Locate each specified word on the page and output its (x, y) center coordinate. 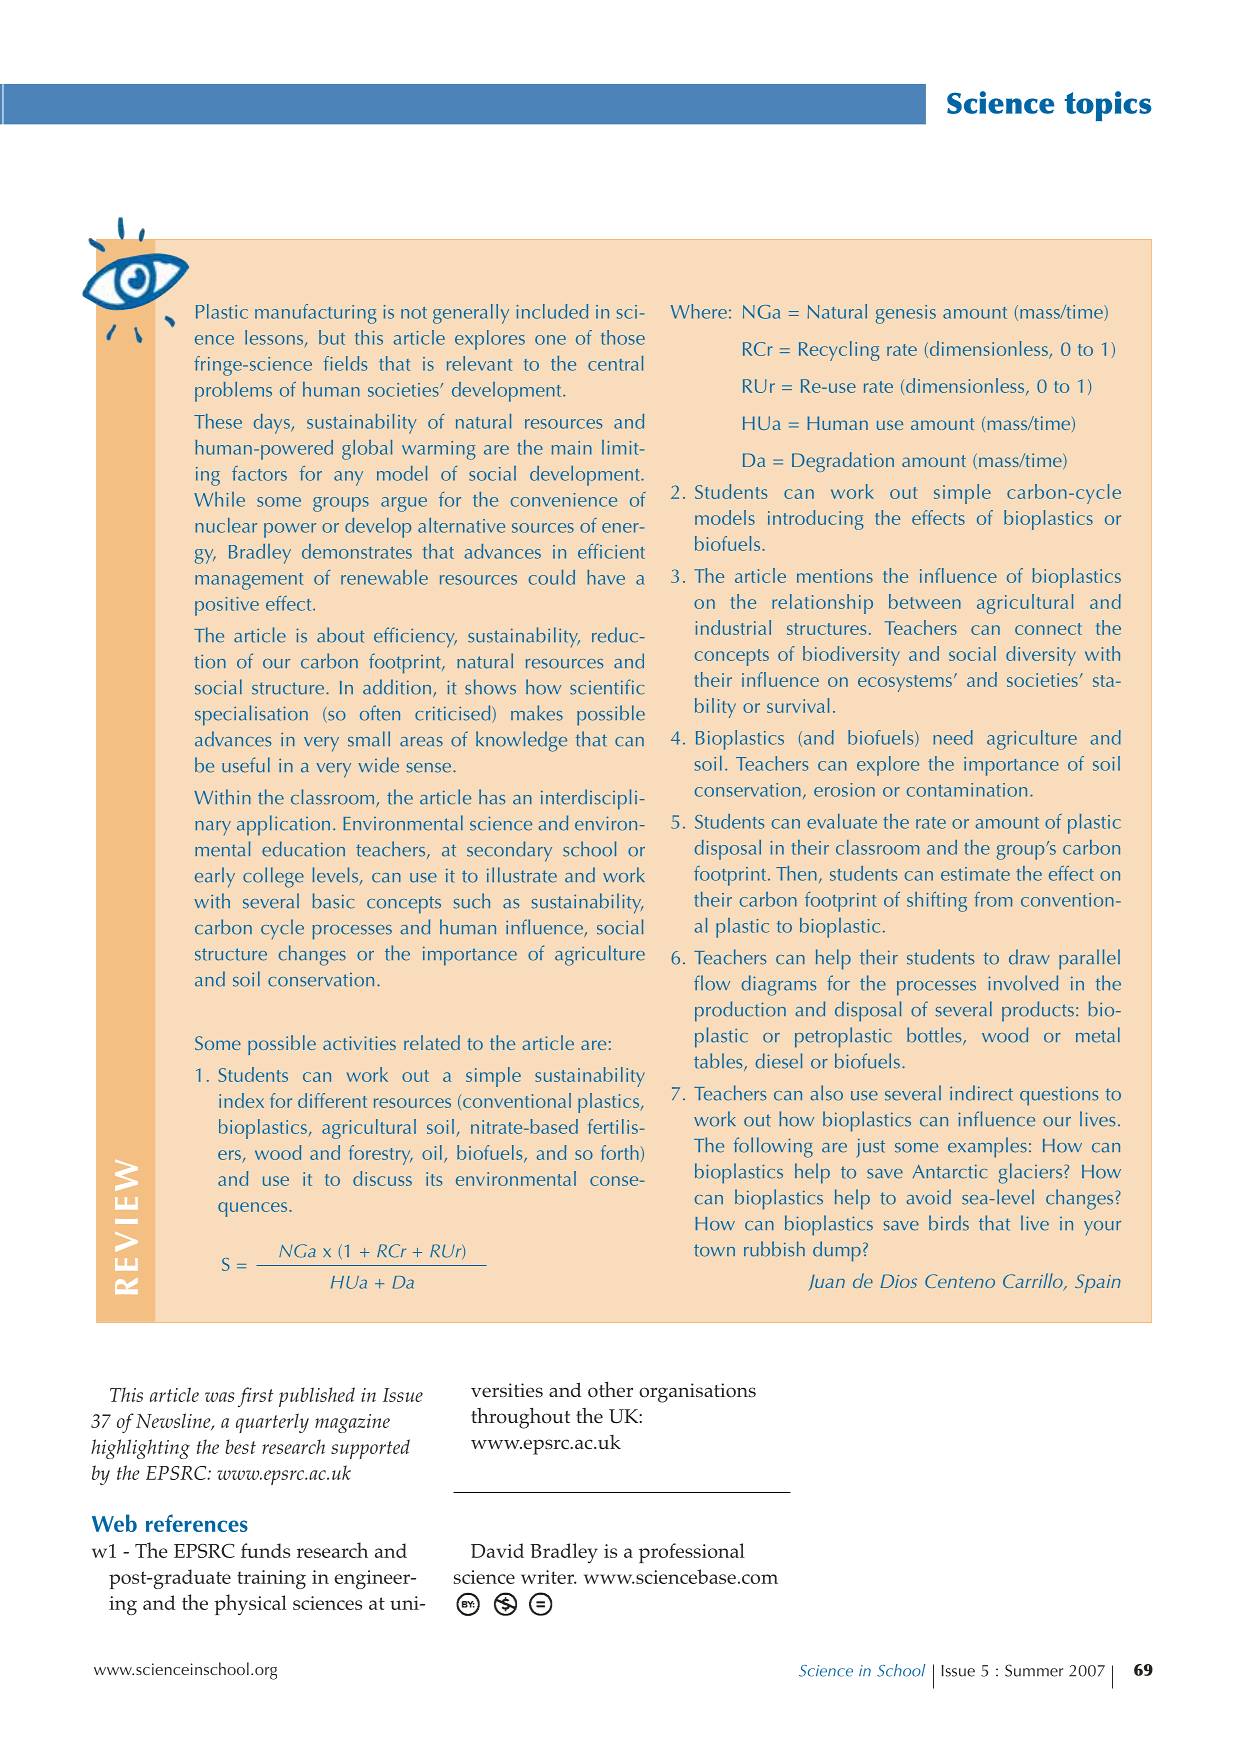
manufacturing (316, 314)
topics (1107, 106)
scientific (607, 687)
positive (227, 606)
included (552, 311)
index (241, 1100)
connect (1048, 629)
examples (987, 1147)
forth (620, 1152)
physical (250, 1604)
